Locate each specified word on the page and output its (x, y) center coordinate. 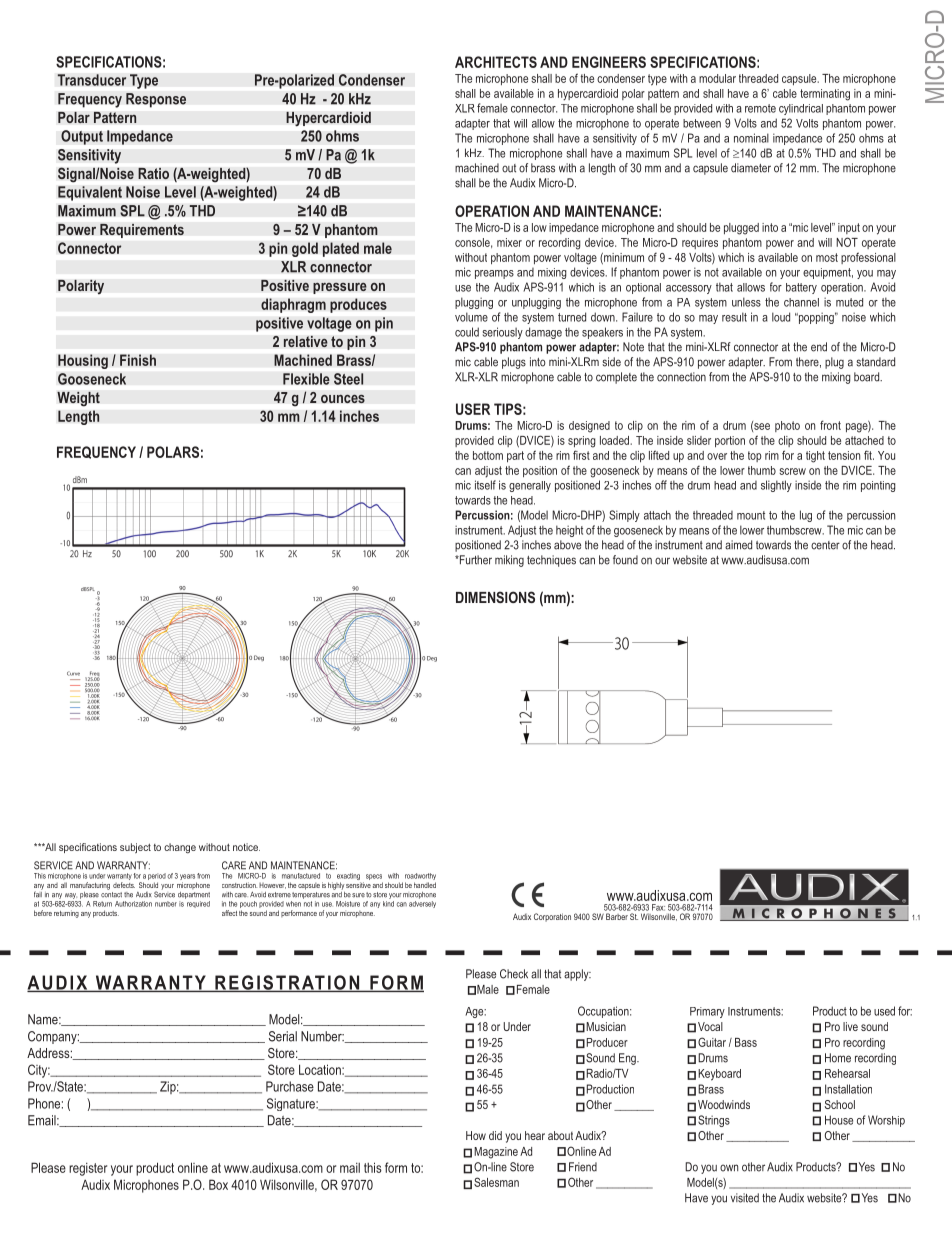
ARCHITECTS (496, 62)
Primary (707, 1012)
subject (135, 848)
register (88, 1169)
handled (425, 885)
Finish (138, 360)
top (755, 456)
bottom (488, 455)
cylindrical (801, 109)
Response (156, 100)
